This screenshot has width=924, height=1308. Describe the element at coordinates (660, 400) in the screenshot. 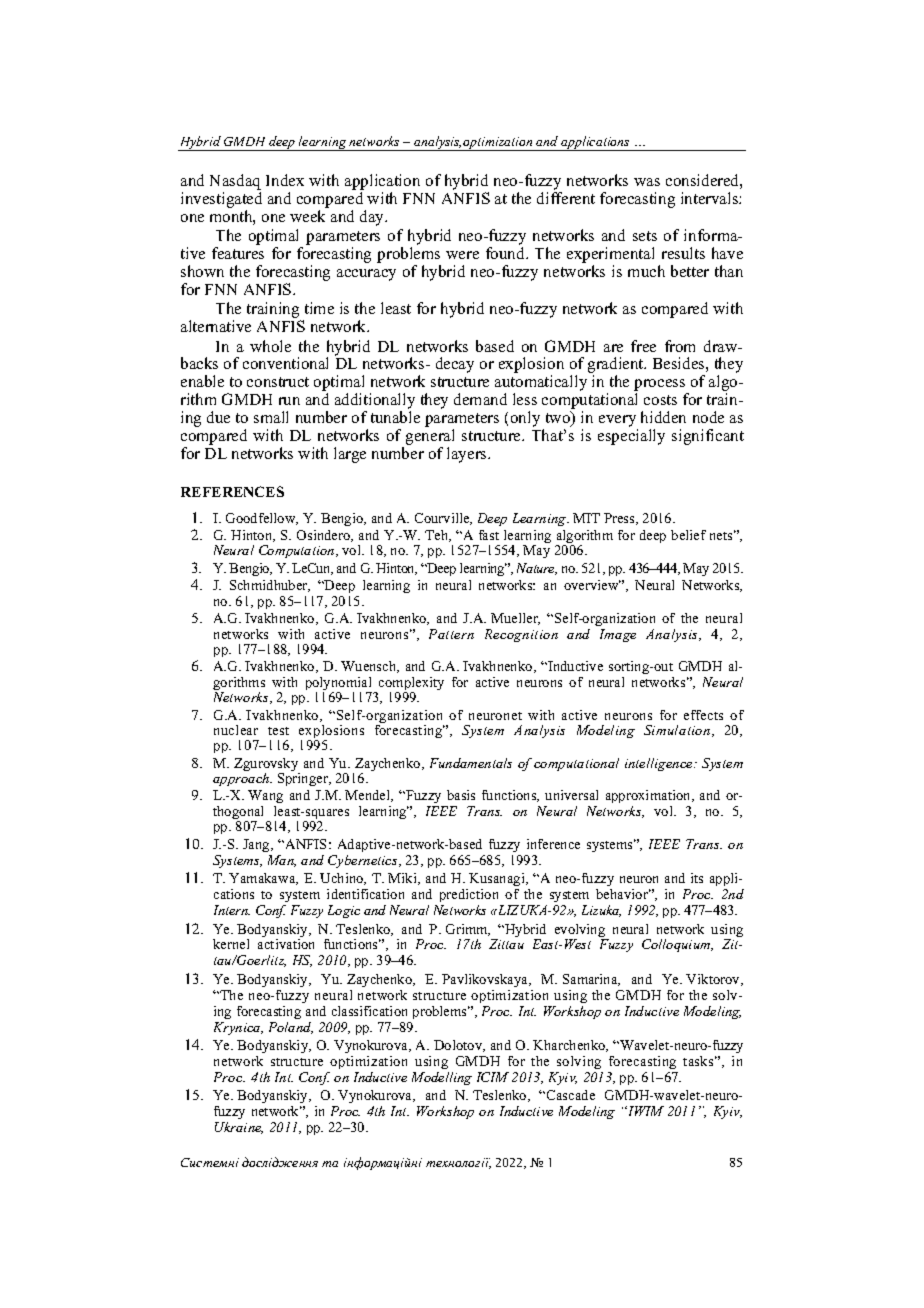

I see `costs` at that location.
